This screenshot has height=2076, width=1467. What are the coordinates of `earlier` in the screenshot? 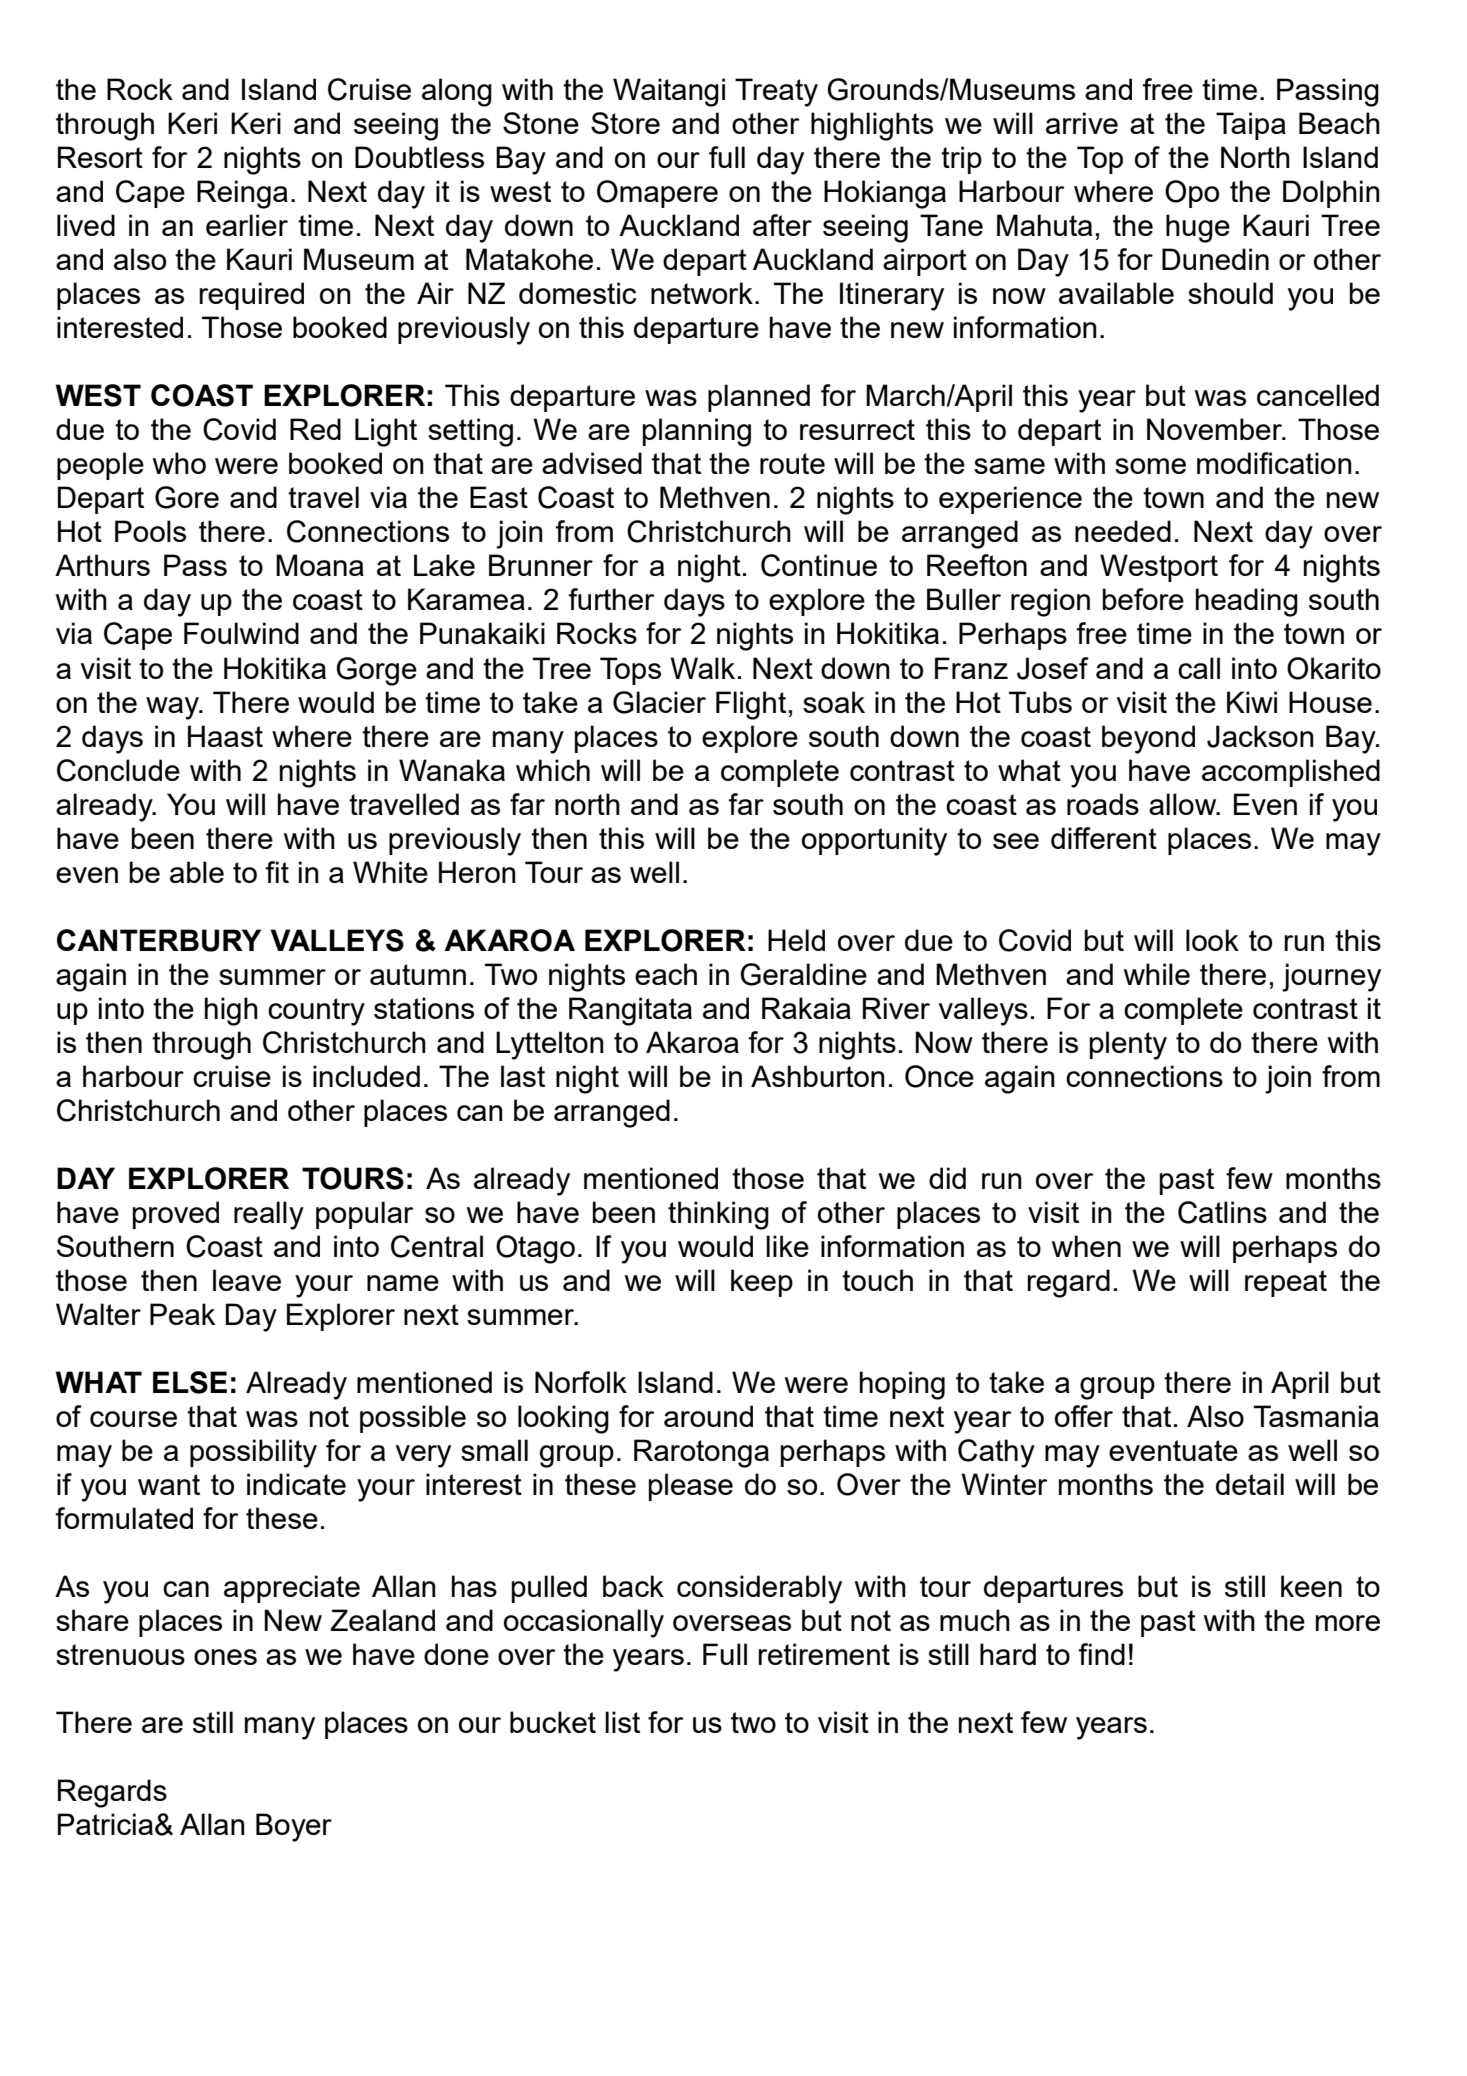 It's located at (247, 225).
